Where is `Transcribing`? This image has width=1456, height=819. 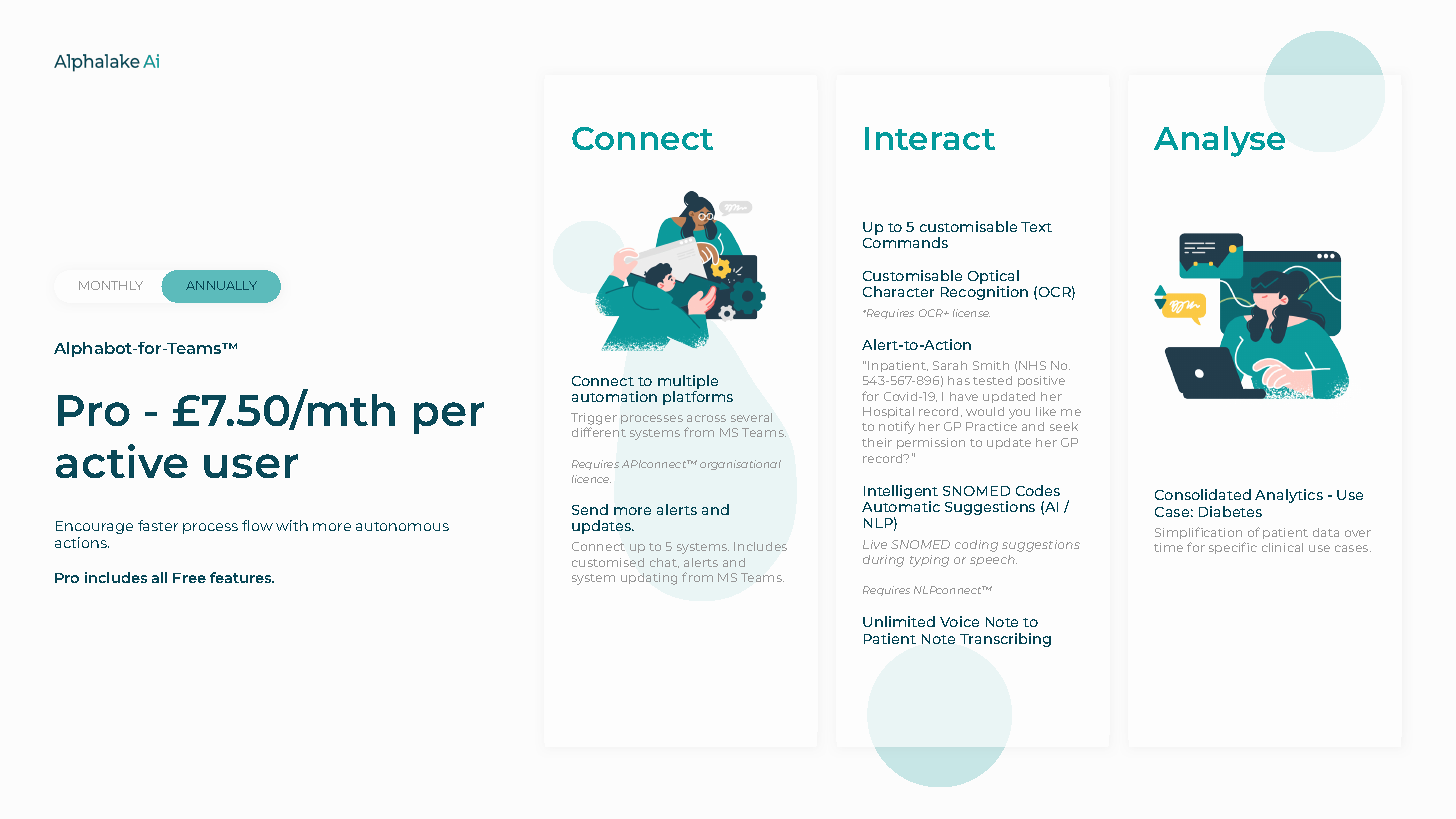 Transcribing is located at coordinates (1005, 640).
